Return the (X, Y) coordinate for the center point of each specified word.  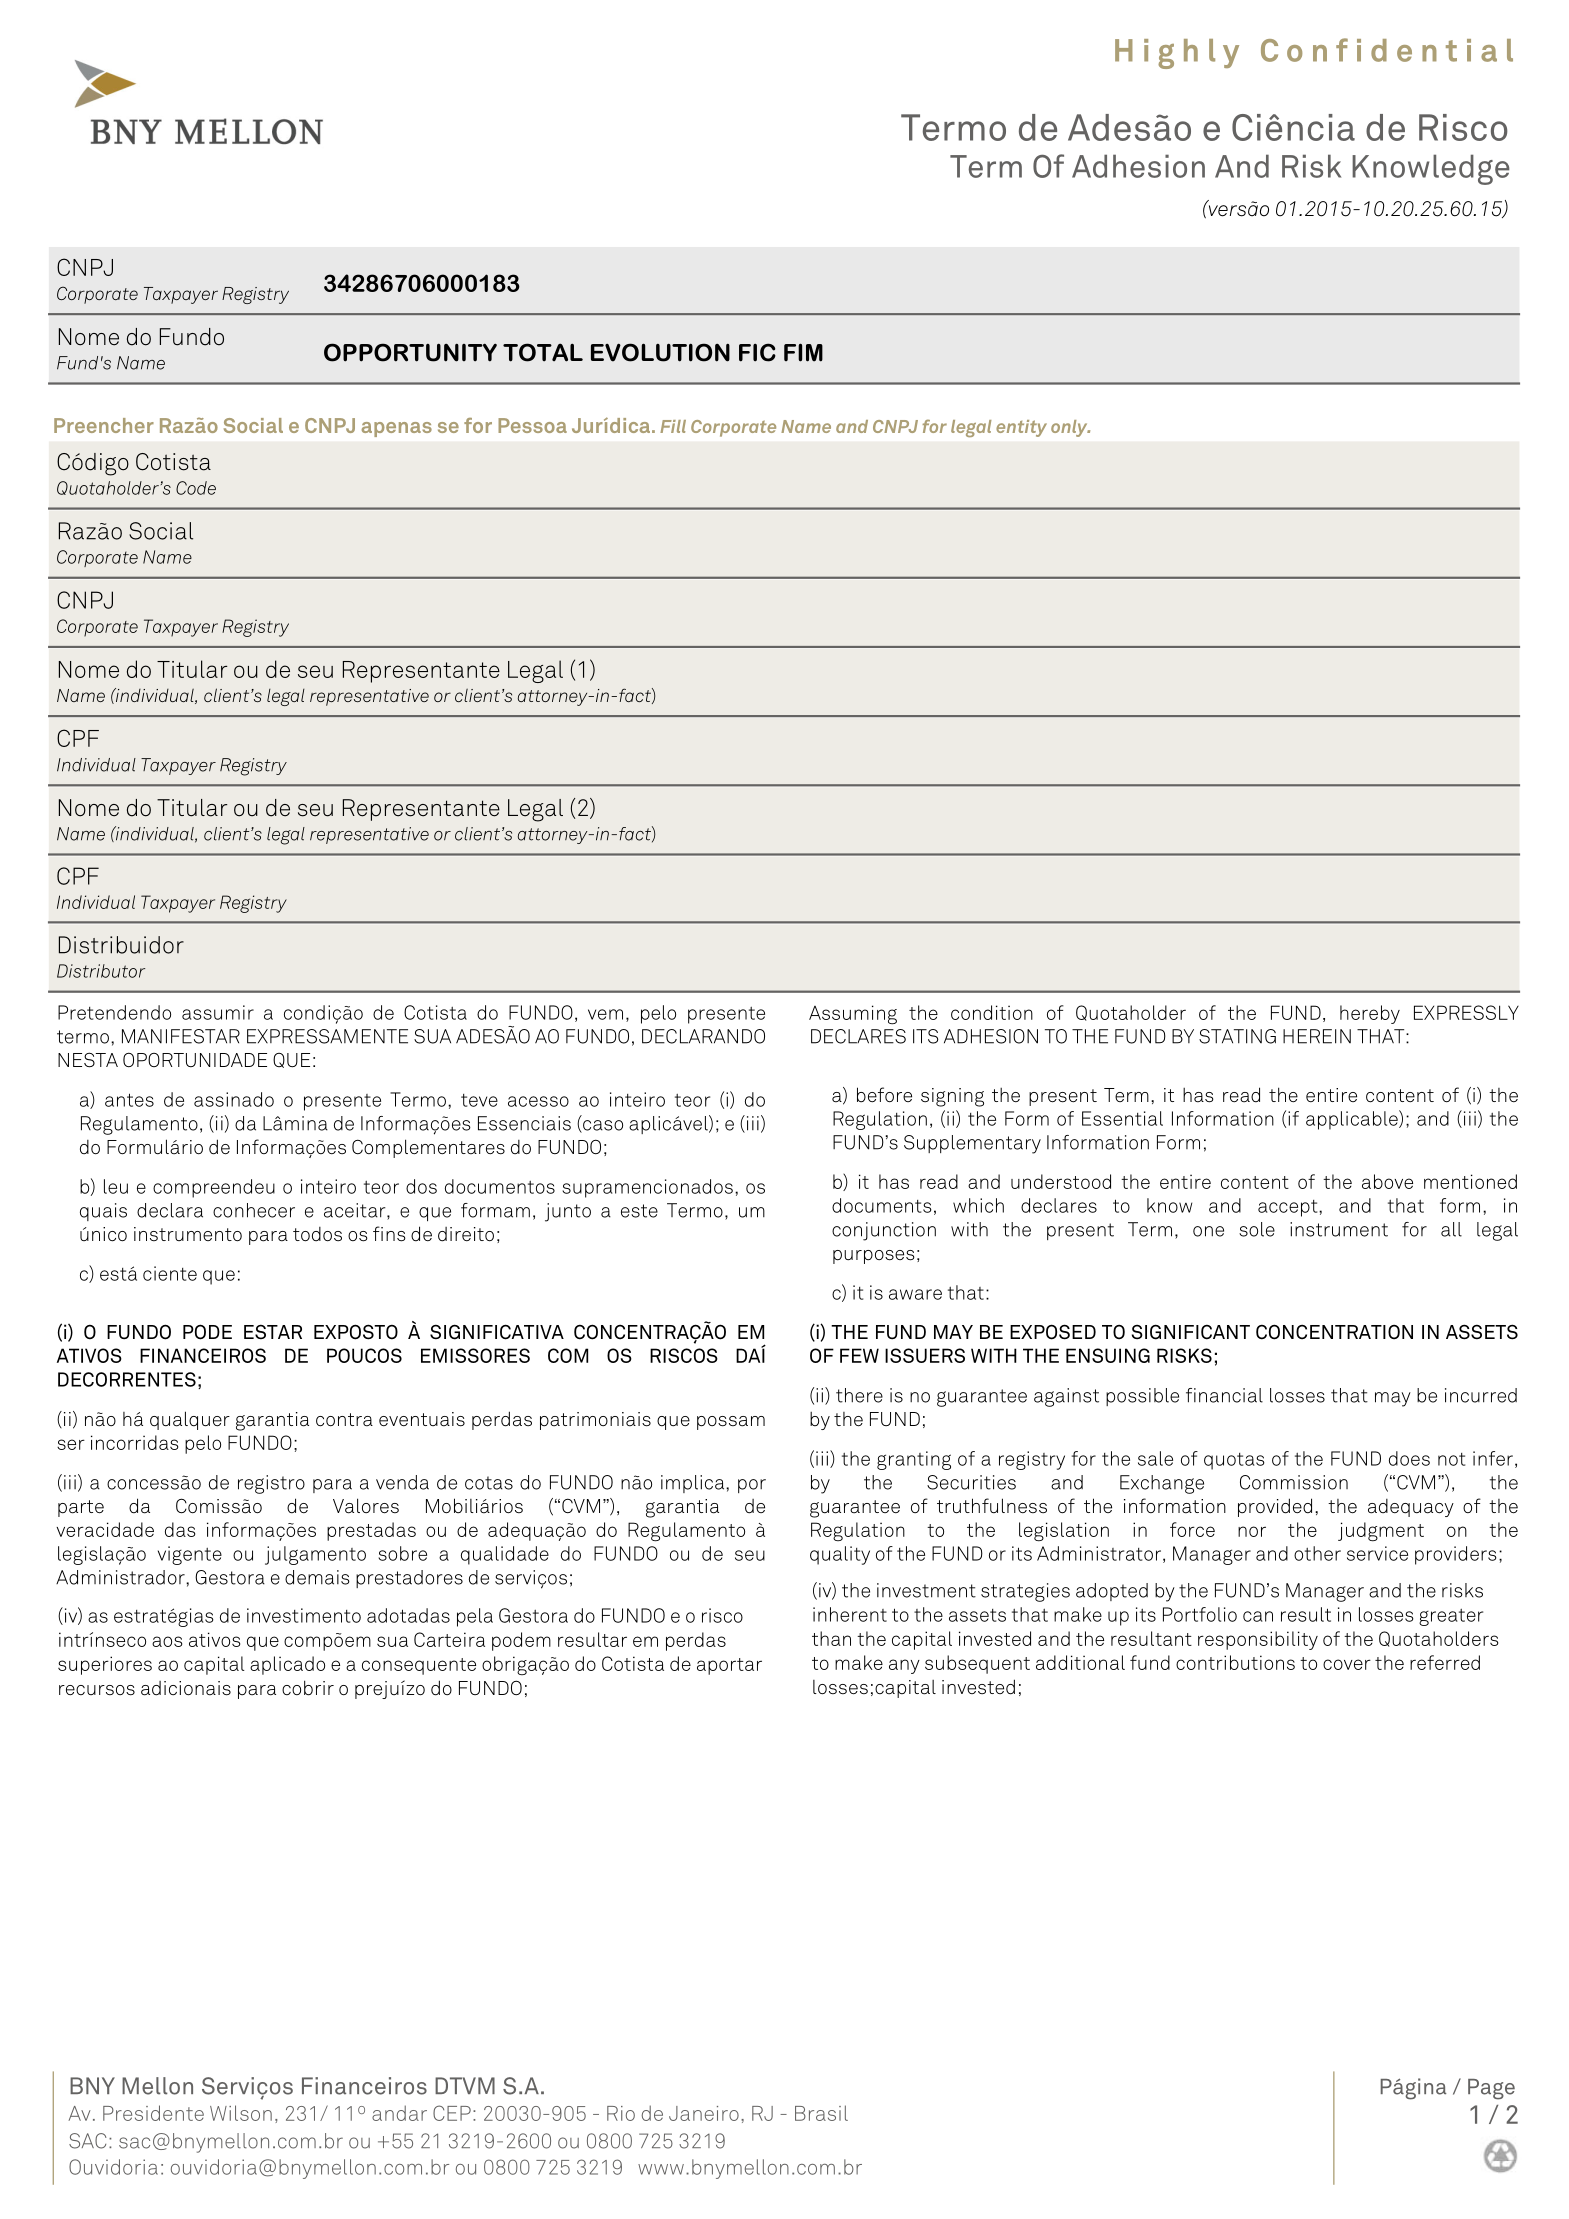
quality (840, 1555)
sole (1257, 1229)
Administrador (121, 1577)
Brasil (821, 2113)
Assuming (853, 1015)
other (1317, 1553)
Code (196, 488)
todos (317, 1234)
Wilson (241, 2113)
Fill (673, 426)
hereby (1370, 1014)
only (1070, 428)
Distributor (101, 971)
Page (1491, 2089)
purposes (874, 1257)
